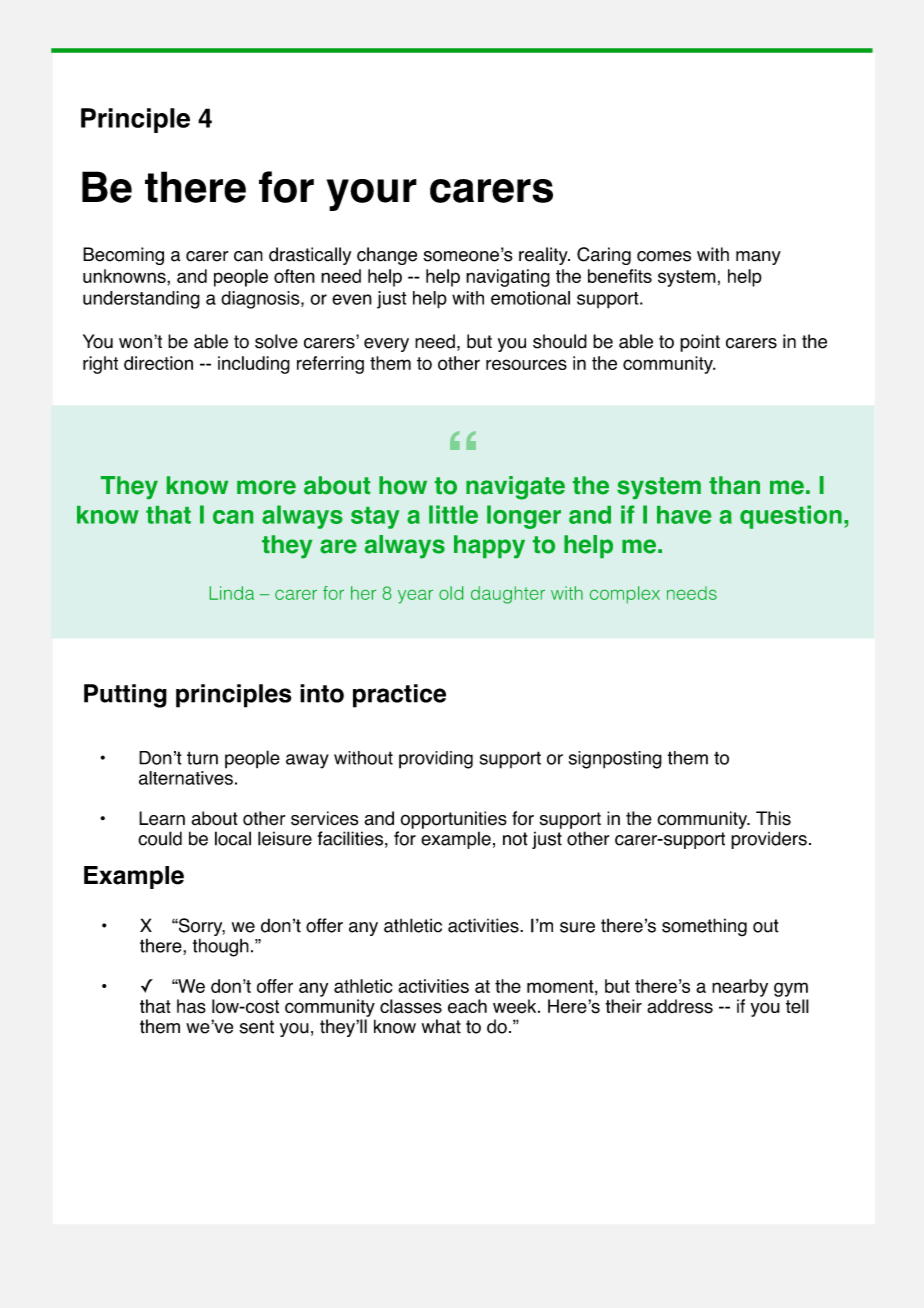 The width and height of the screenshot is (924, 1308). I want to click on resources, so click(526, 364).
